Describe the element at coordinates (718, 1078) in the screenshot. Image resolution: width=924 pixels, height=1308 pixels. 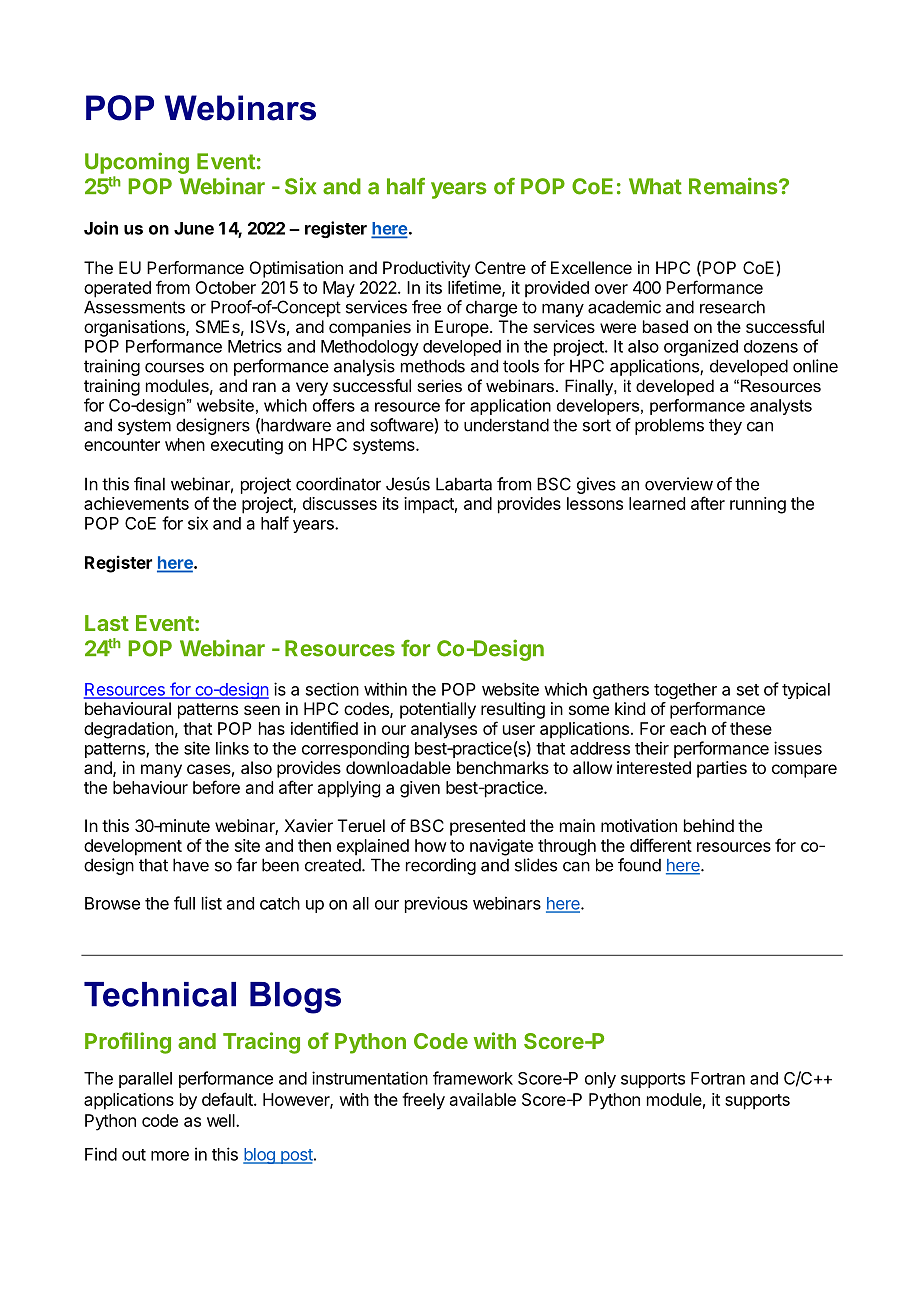
I see `Fortran` at that location.
